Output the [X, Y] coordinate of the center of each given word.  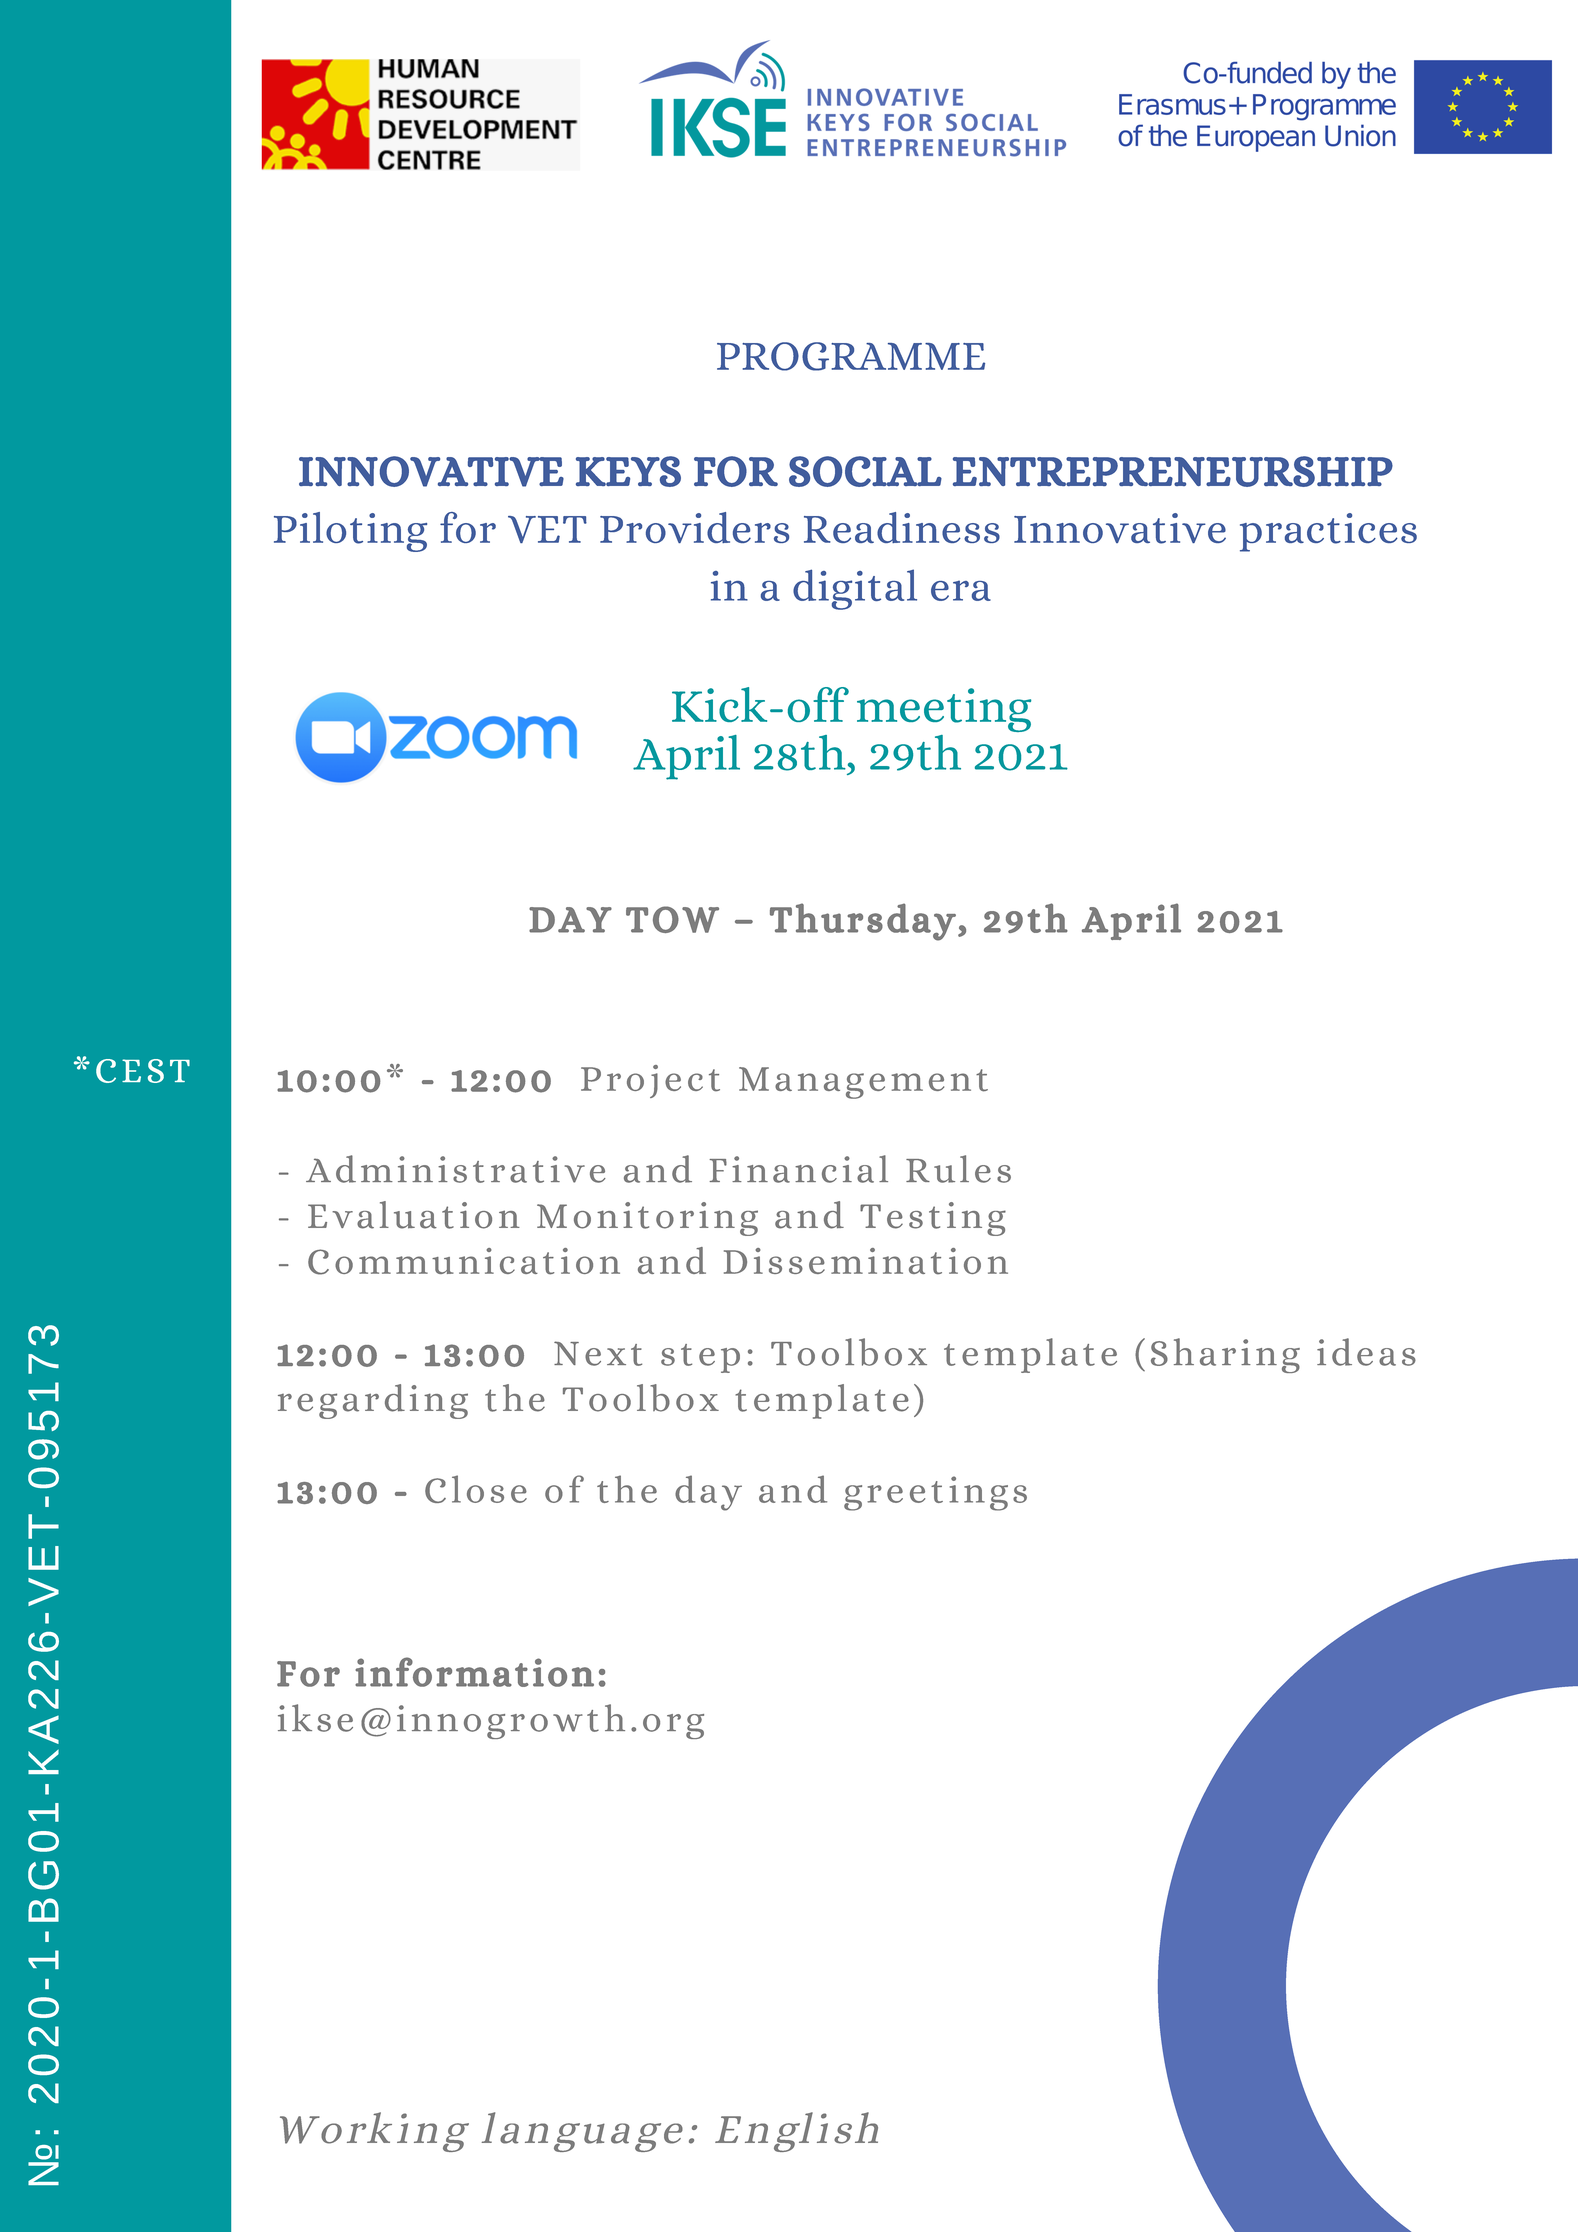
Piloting [350, 532]
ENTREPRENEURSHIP [1173, 471]
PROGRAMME [851, 356]
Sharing [1225, 1355]
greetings [935, 1493]
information [474, 1672]
